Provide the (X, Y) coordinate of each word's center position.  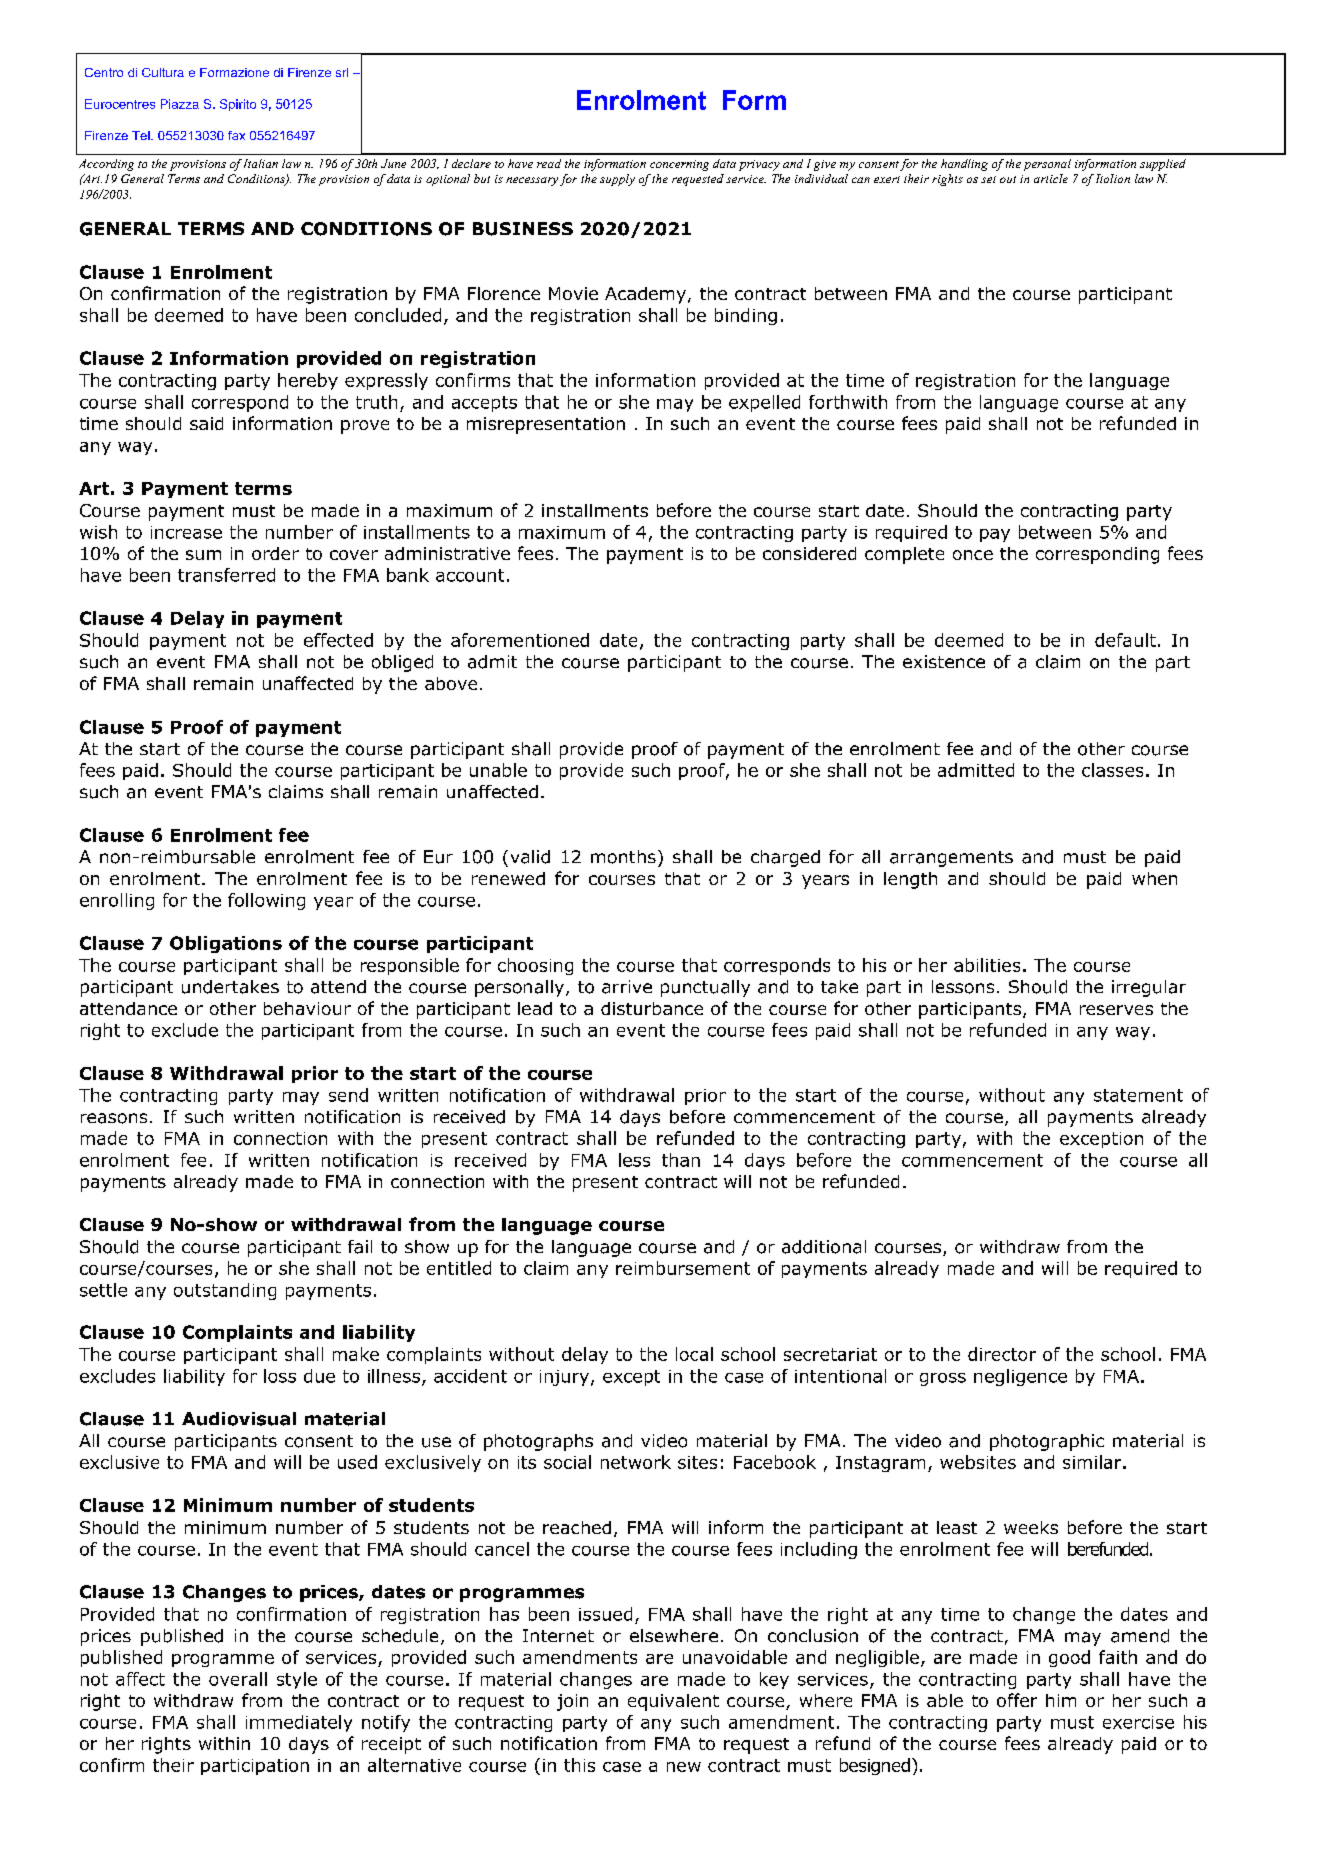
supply (617, 180)
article (1051, 178)
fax (236, 135)
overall (238, 1679)
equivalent (673, 1702)
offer (1017, 1700)
